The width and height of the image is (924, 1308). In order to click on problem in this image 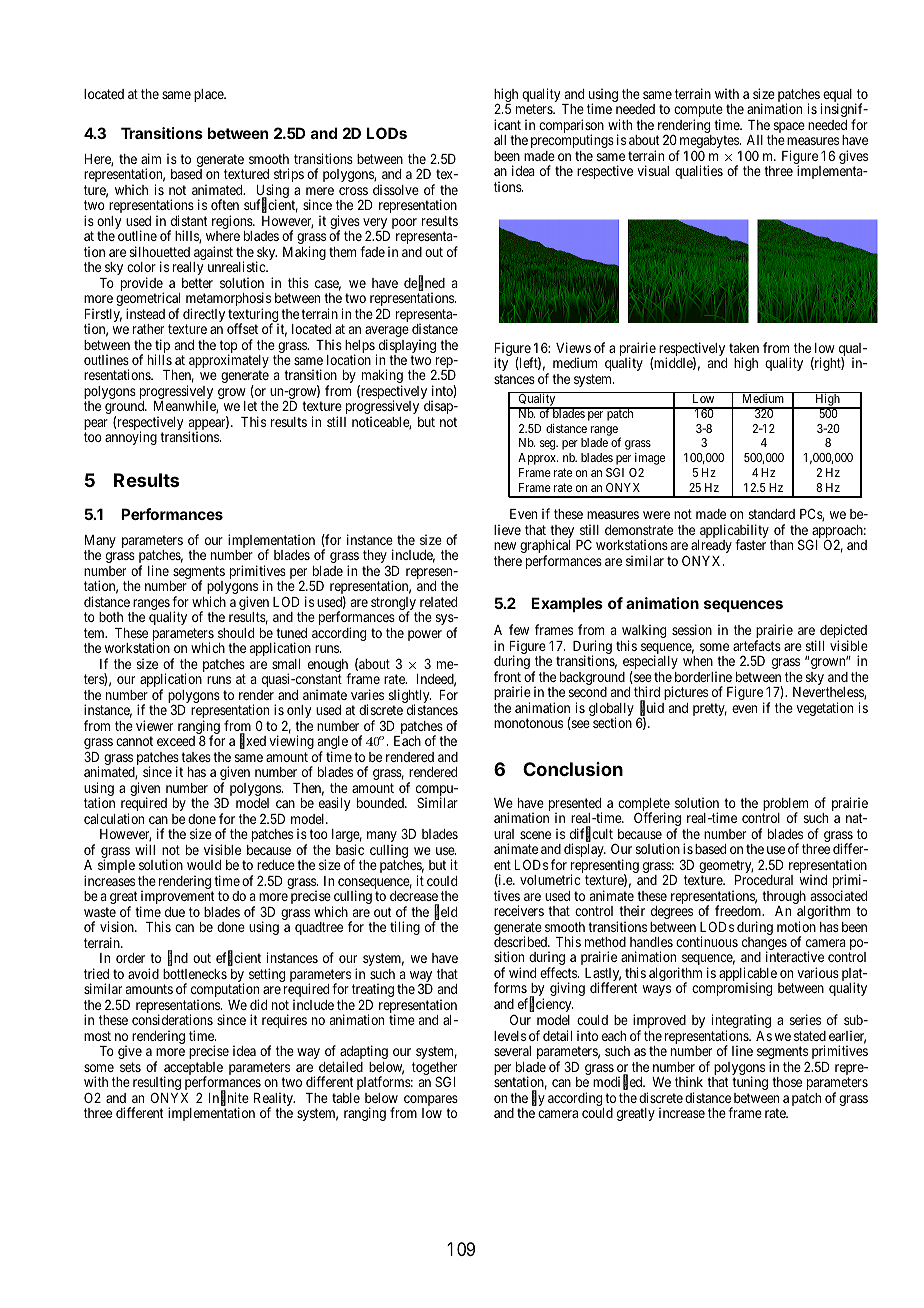, I will do `click(785, 806)`.
